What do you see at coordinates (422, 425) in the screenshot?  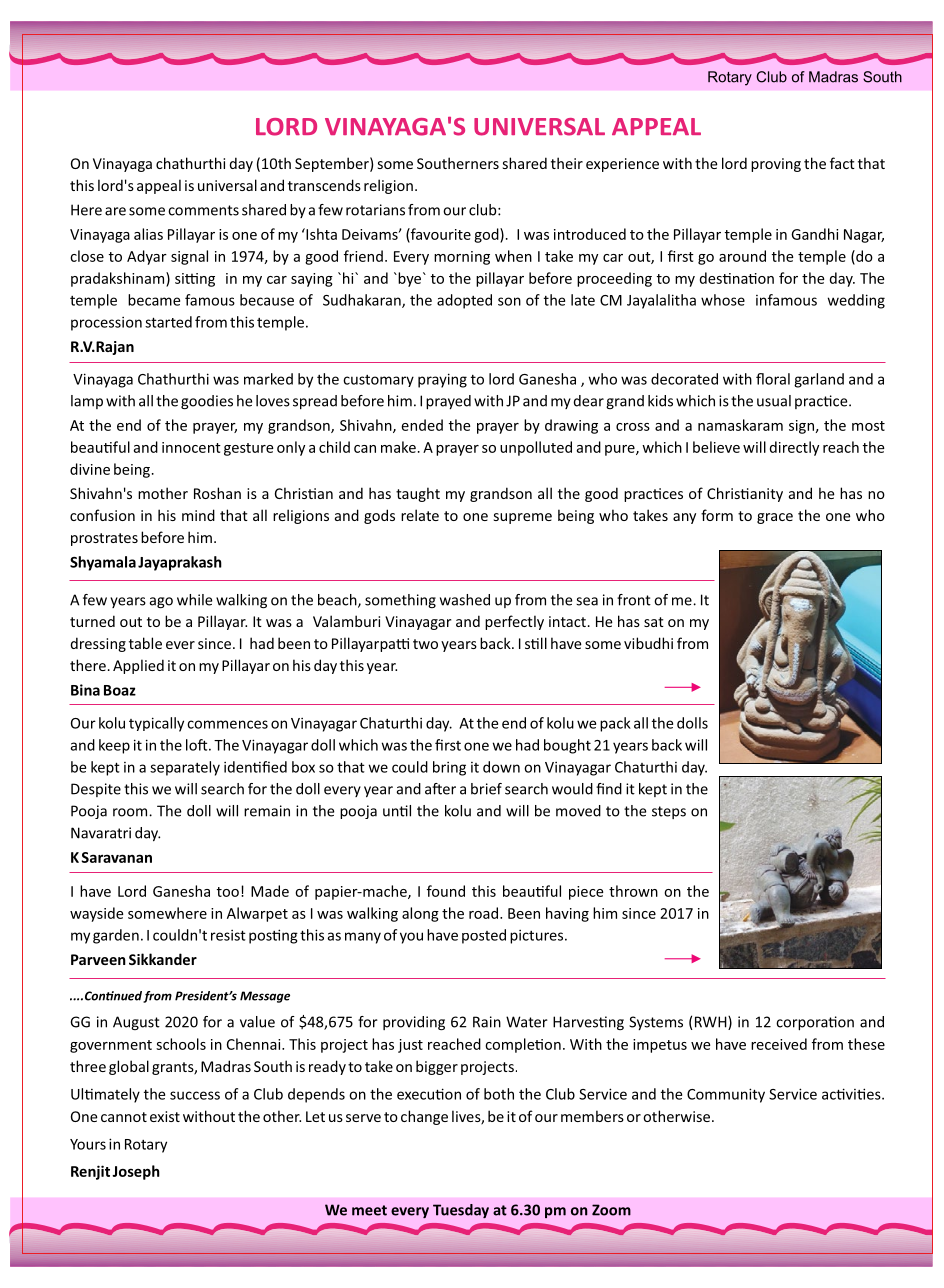 I see `ended` at bounding box center [422, 425].
